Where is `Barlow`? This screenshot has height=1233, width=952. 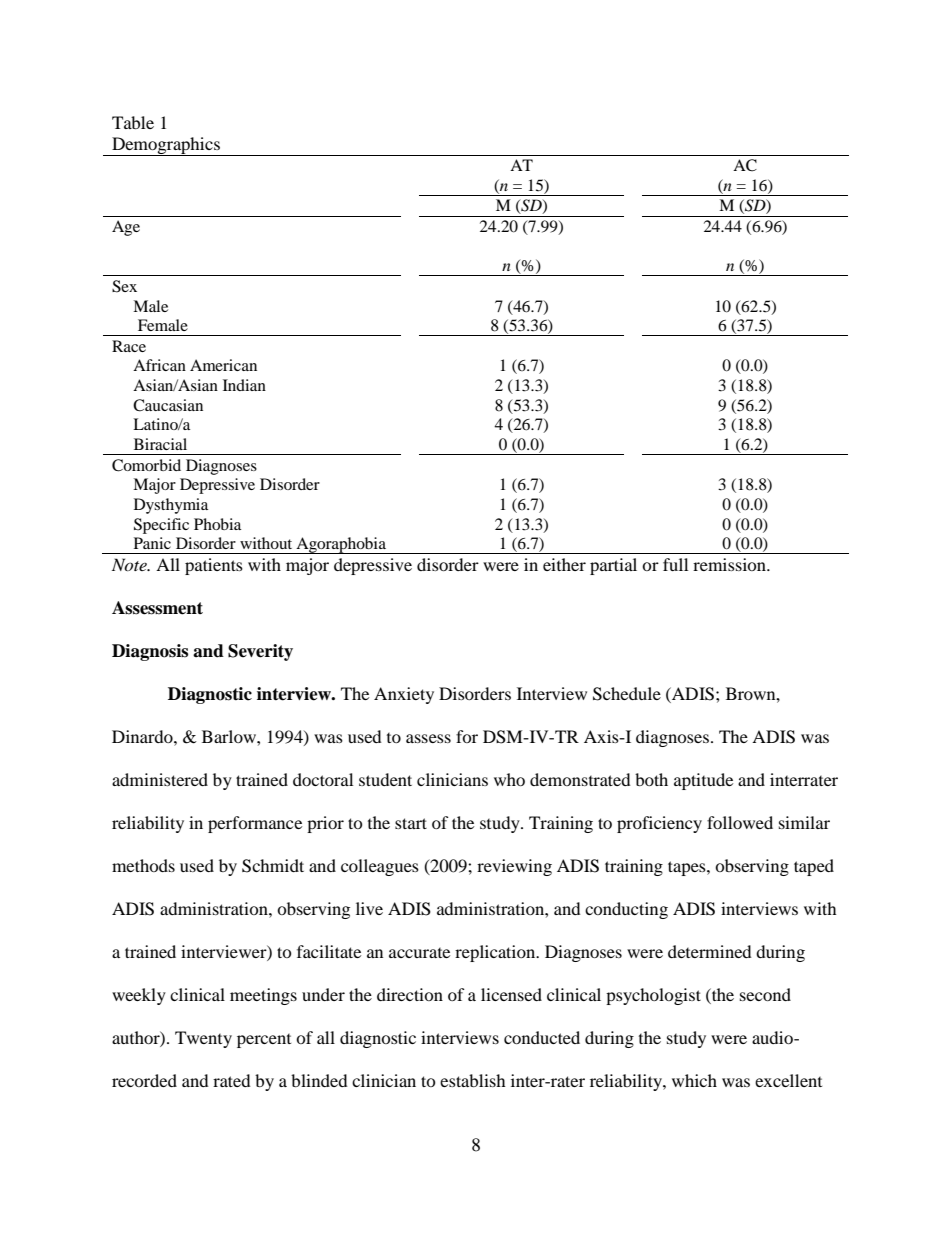
Barlow is located at coordinates (230, 736).
